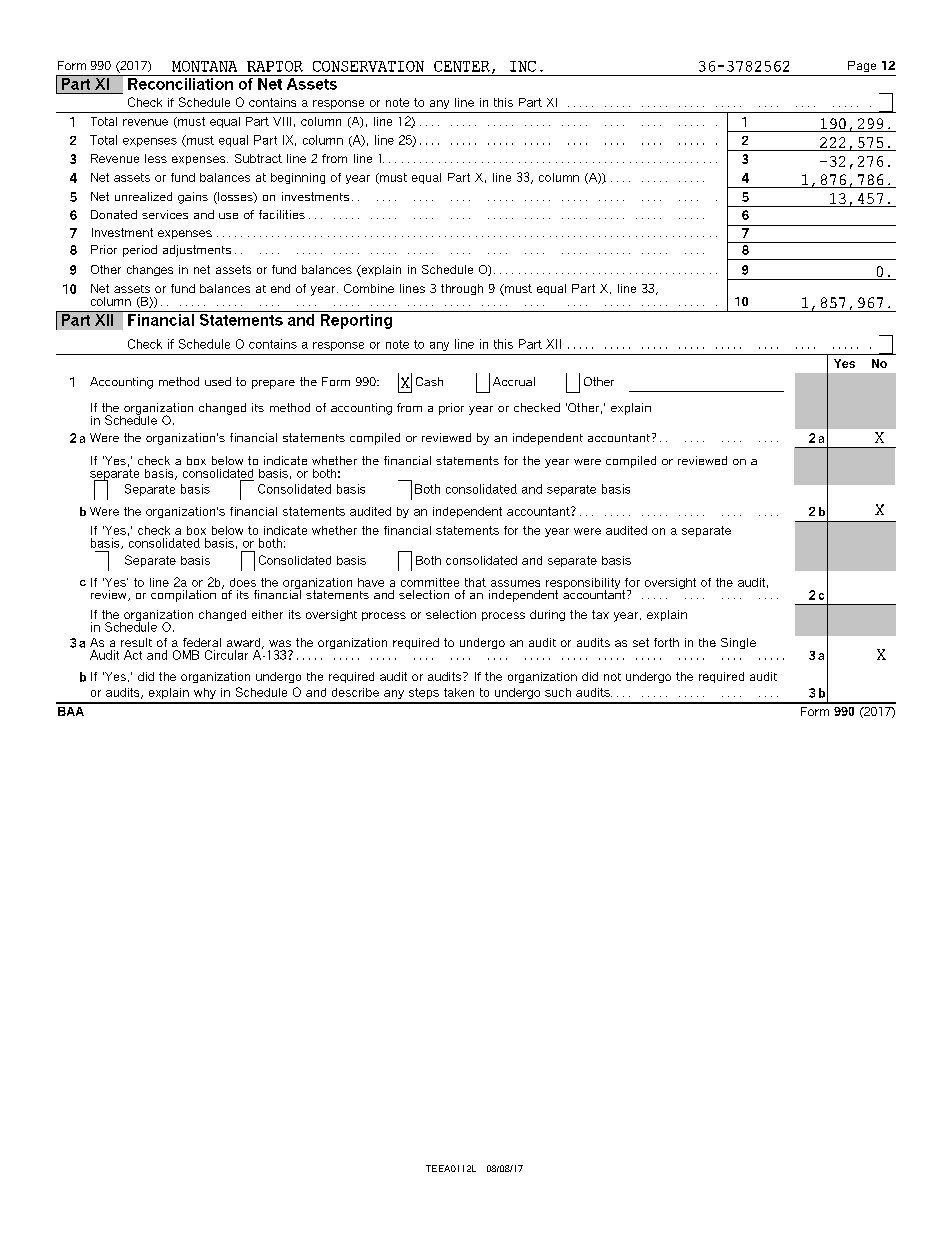  Describe the element at coordinates (218, 381) in the screenshot. I see `used` at that location.
